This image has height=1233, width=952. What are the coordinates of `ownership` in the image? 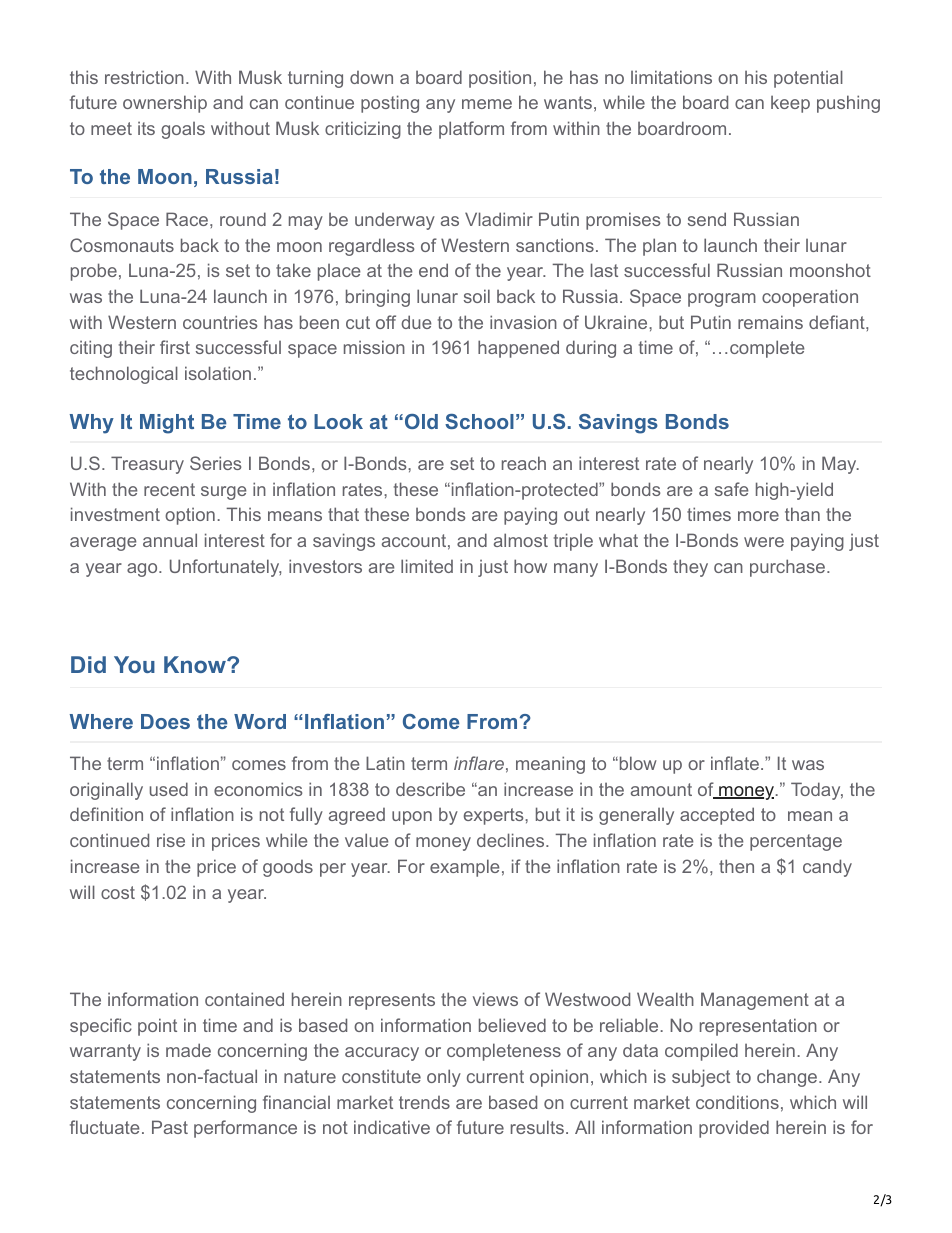 It's located at (165, 104).
